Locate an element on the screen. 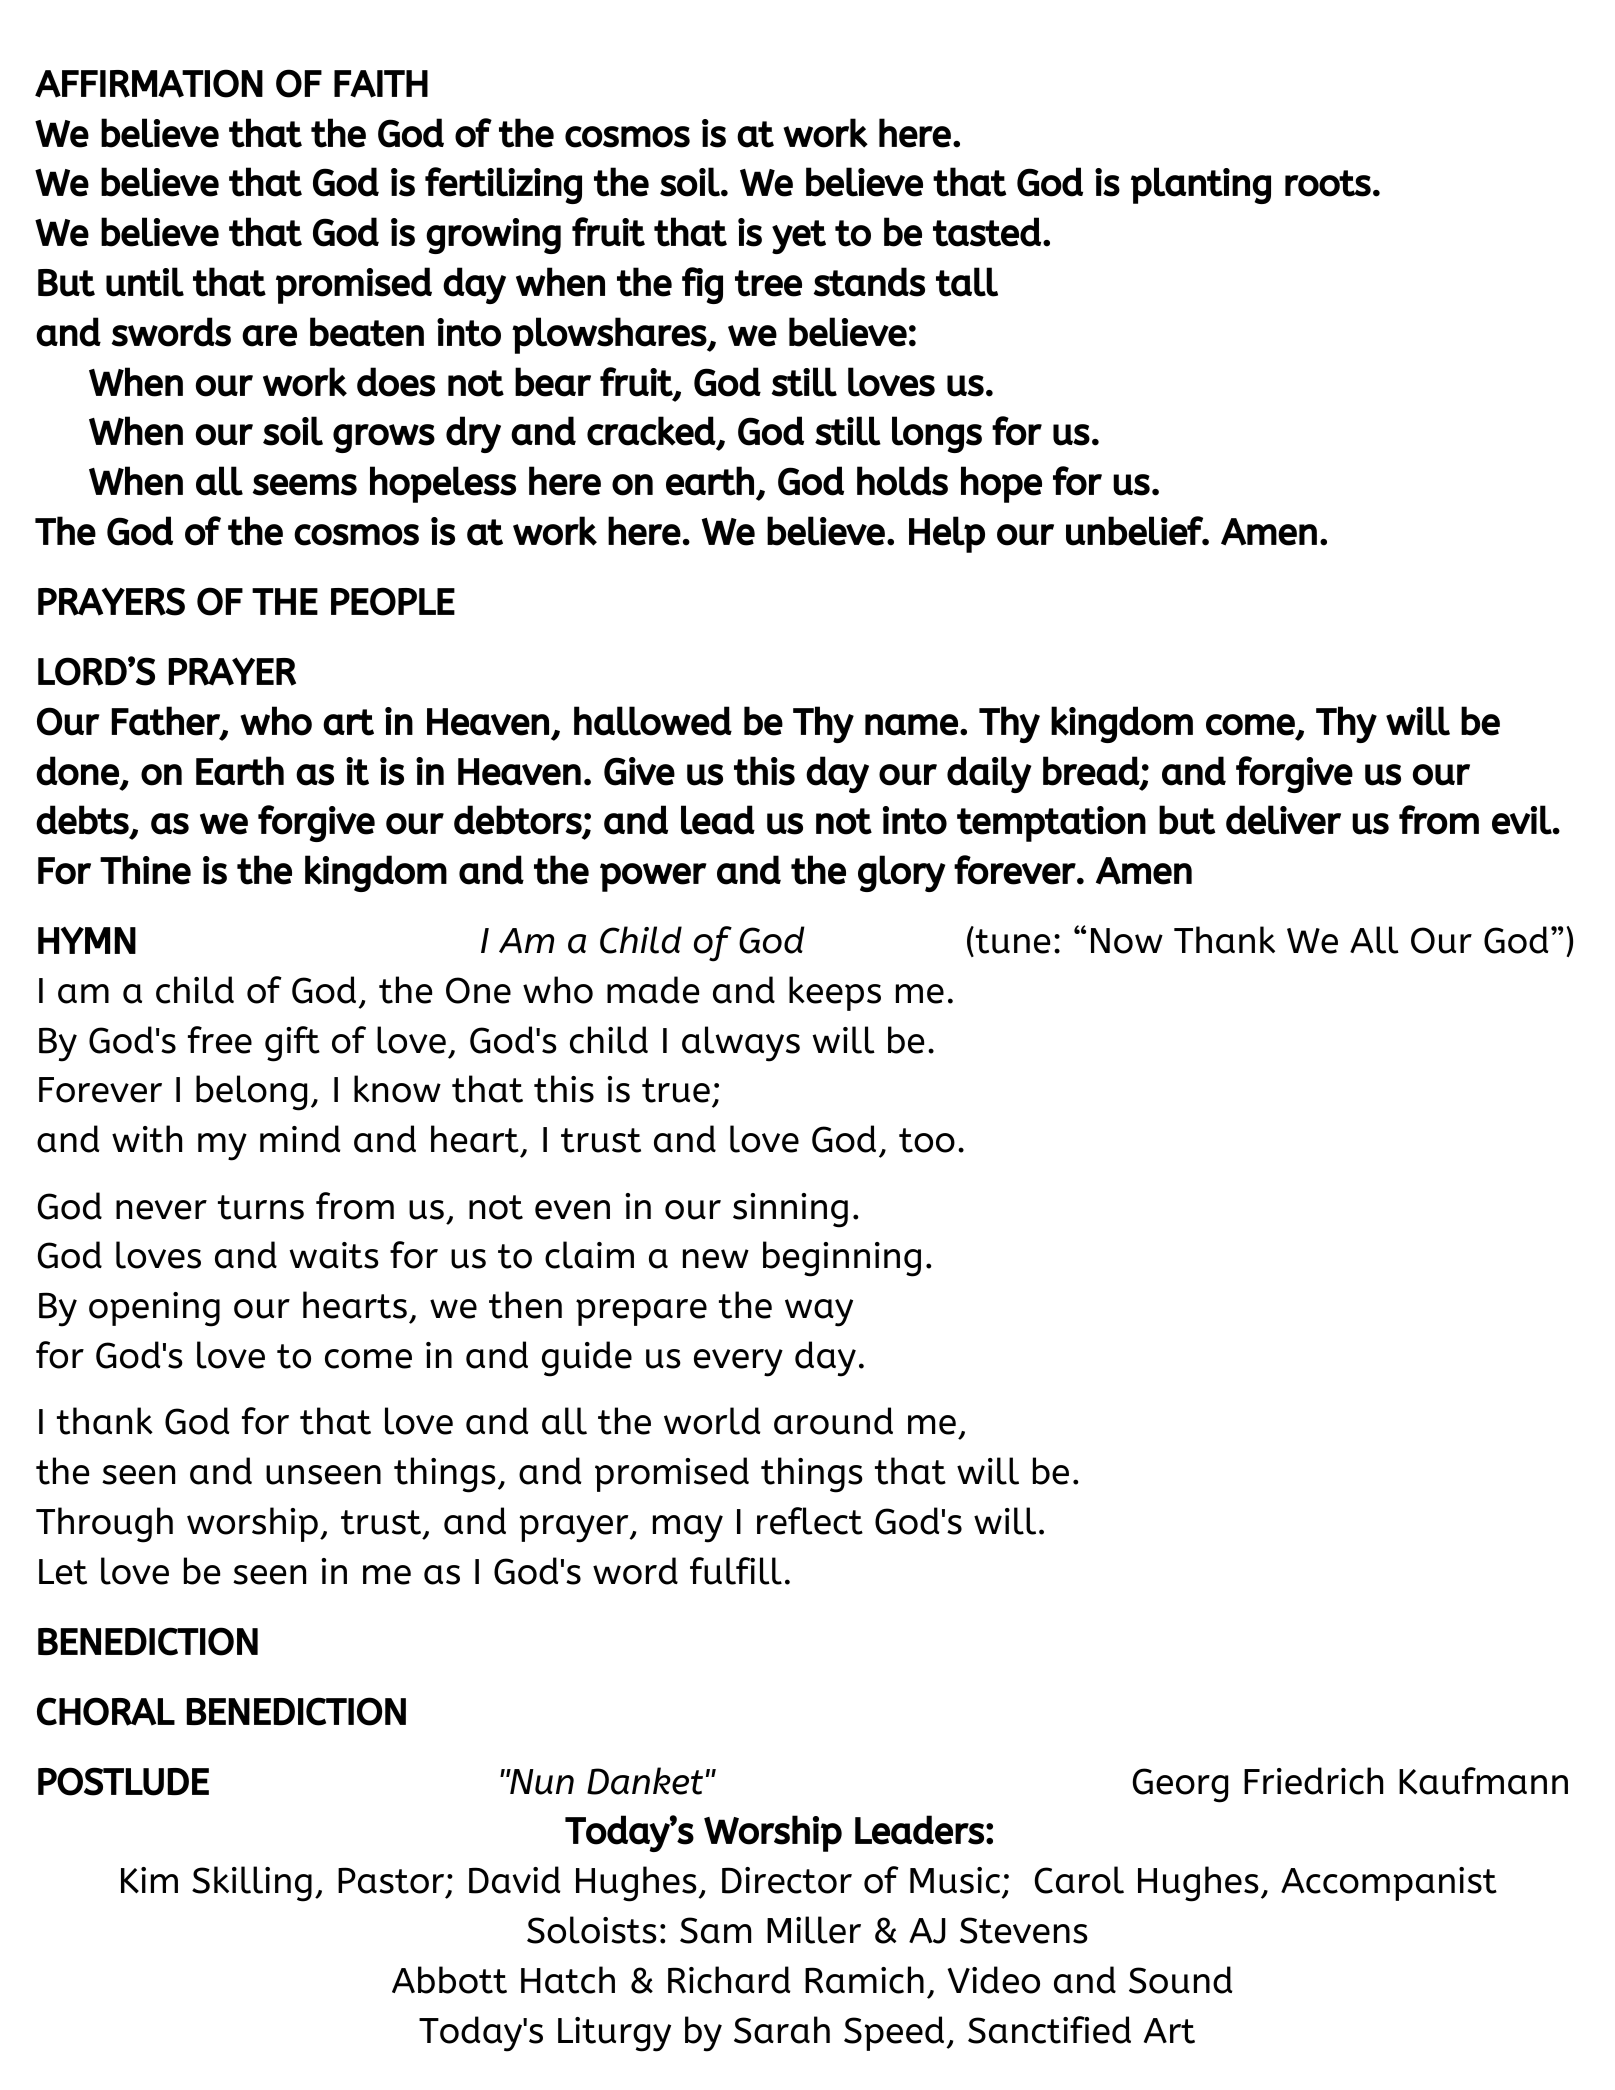 The width and height of the screenshot is (1615, 2090). name is located at coordinates (913, 725).
